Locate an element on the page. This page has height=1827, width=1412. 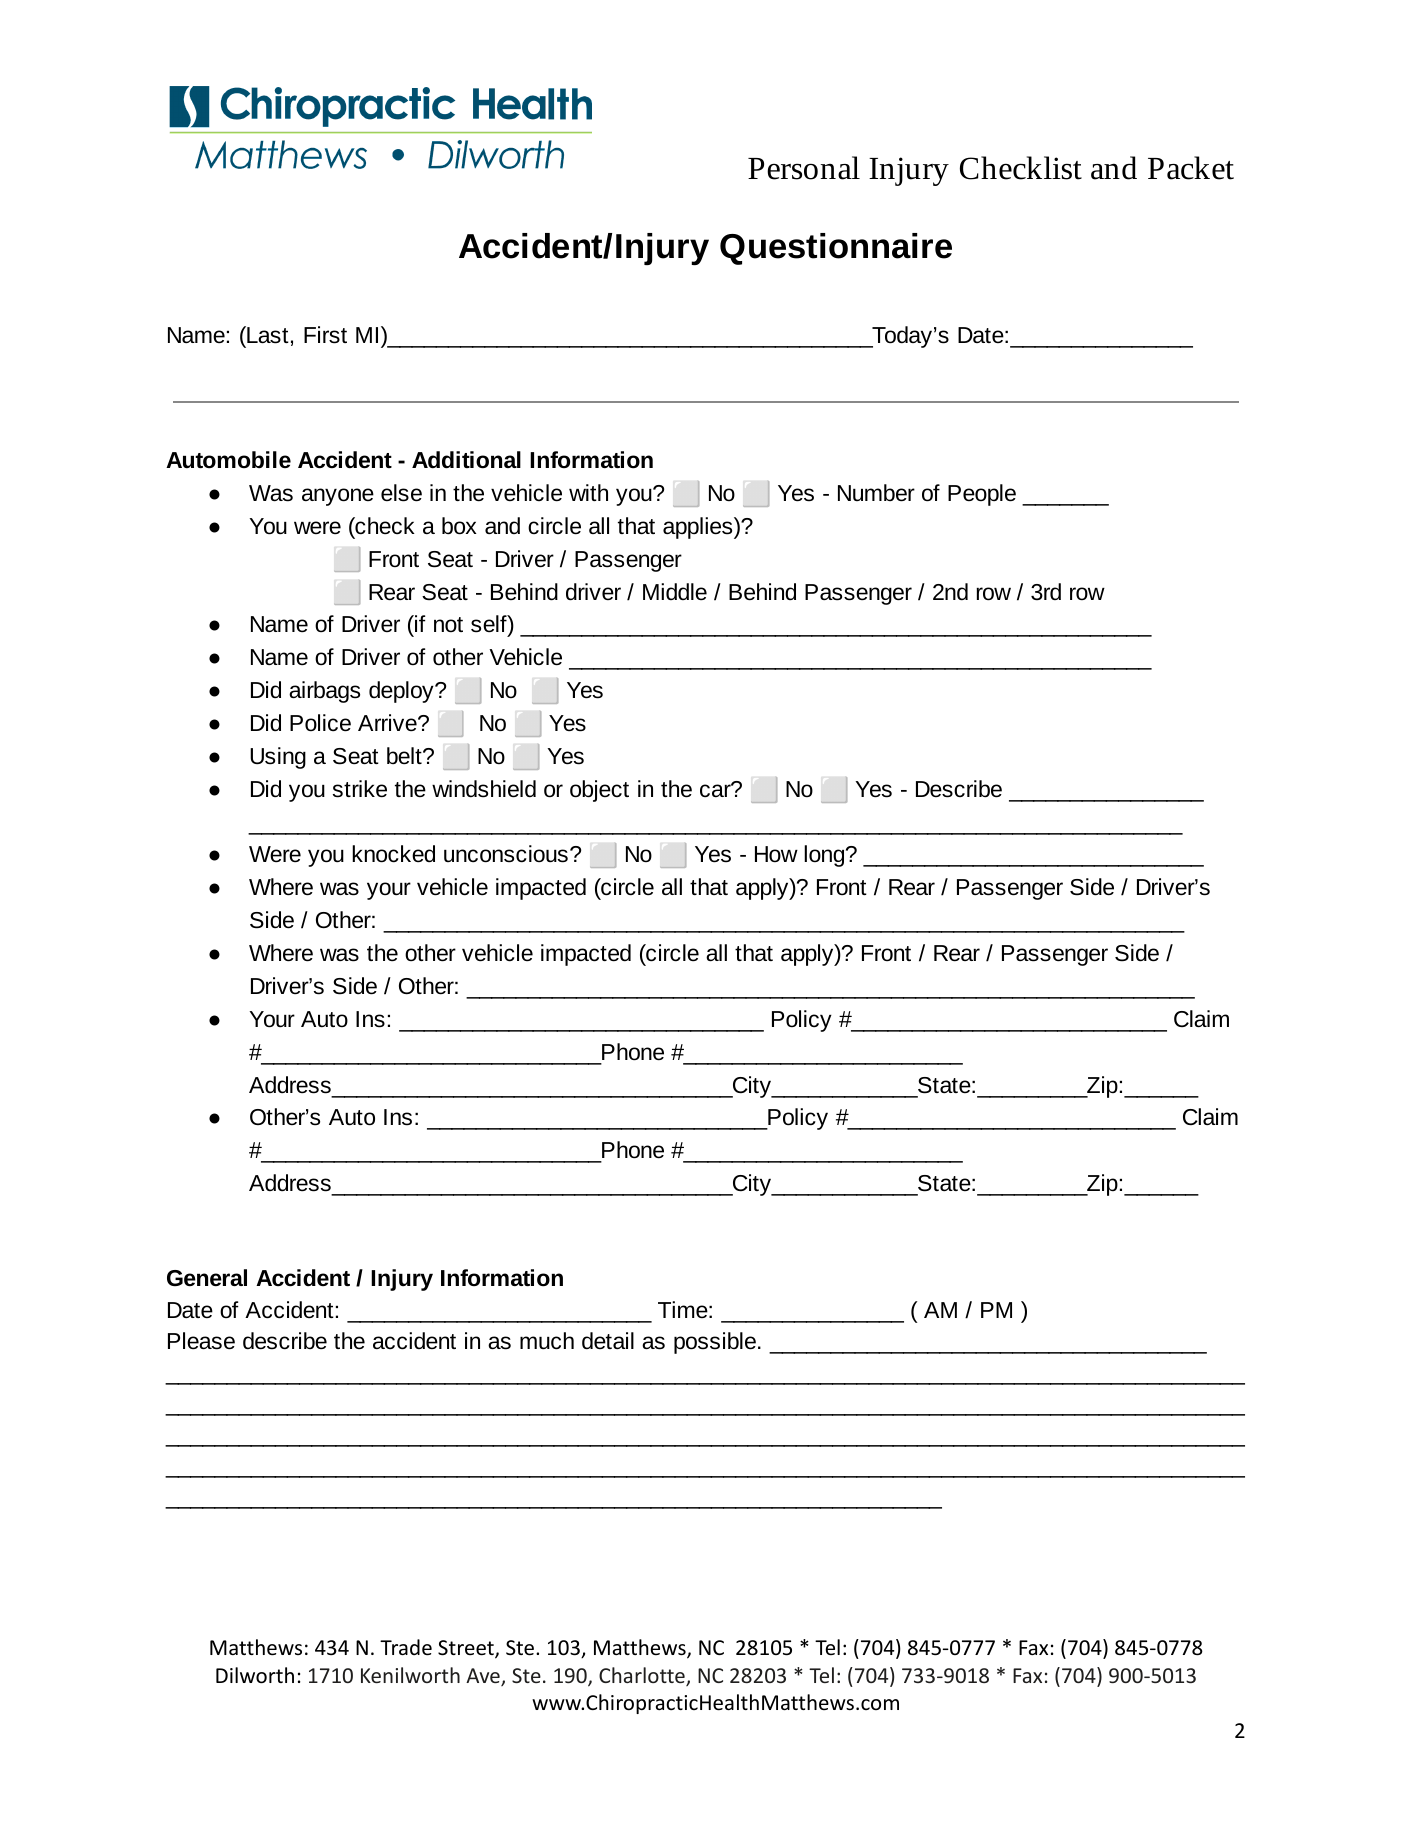
Personal is located at coordinates (804, 168).
